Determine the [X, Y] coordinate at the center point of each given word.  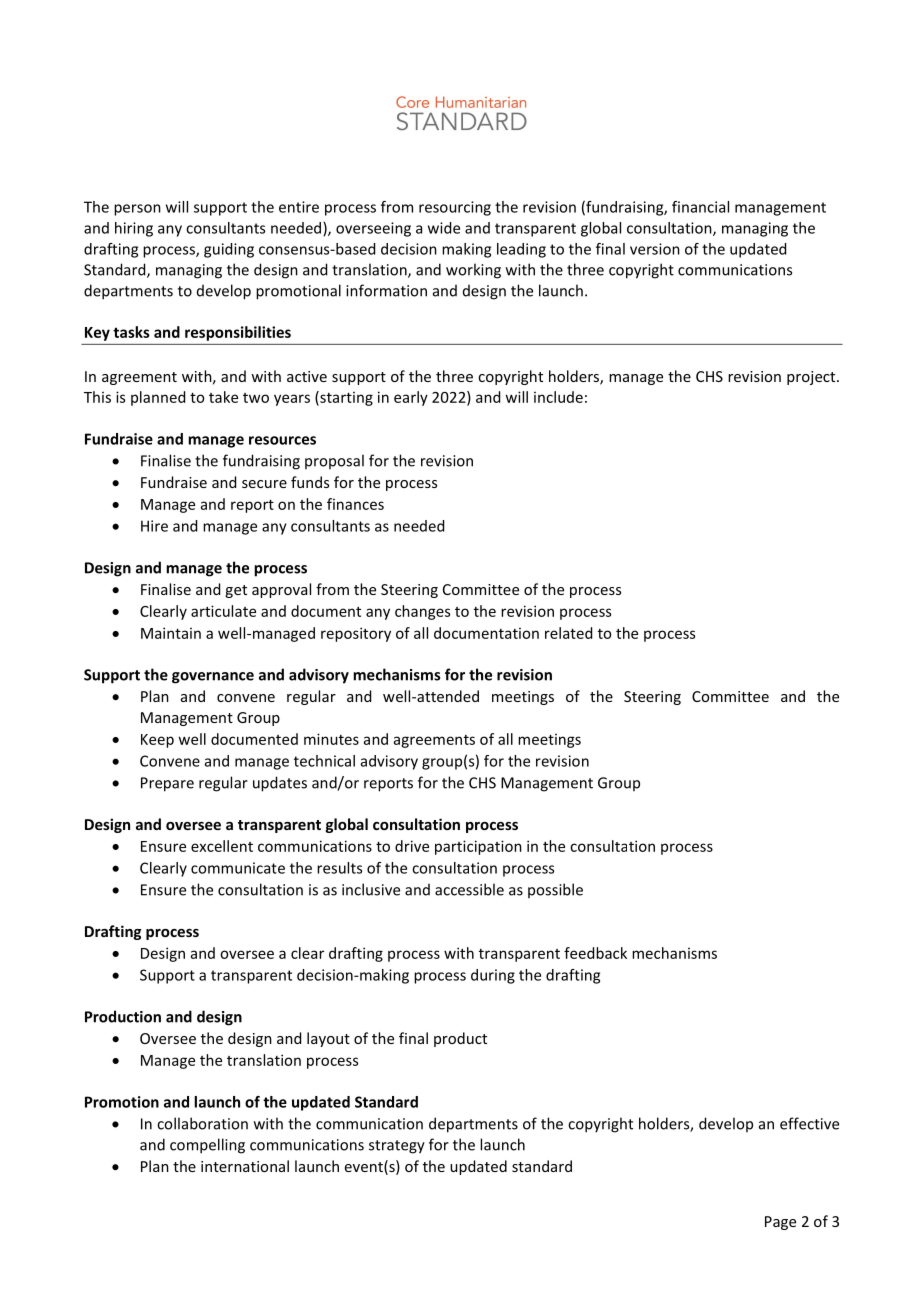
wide [444, 228]
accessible [469, 889]
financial [700, 207]
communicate [238, 868]
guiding [229, 250]
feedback [595, 953]
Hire [154, 526]
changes [422, 612]
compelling [207, 1146]
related [568, 633]
